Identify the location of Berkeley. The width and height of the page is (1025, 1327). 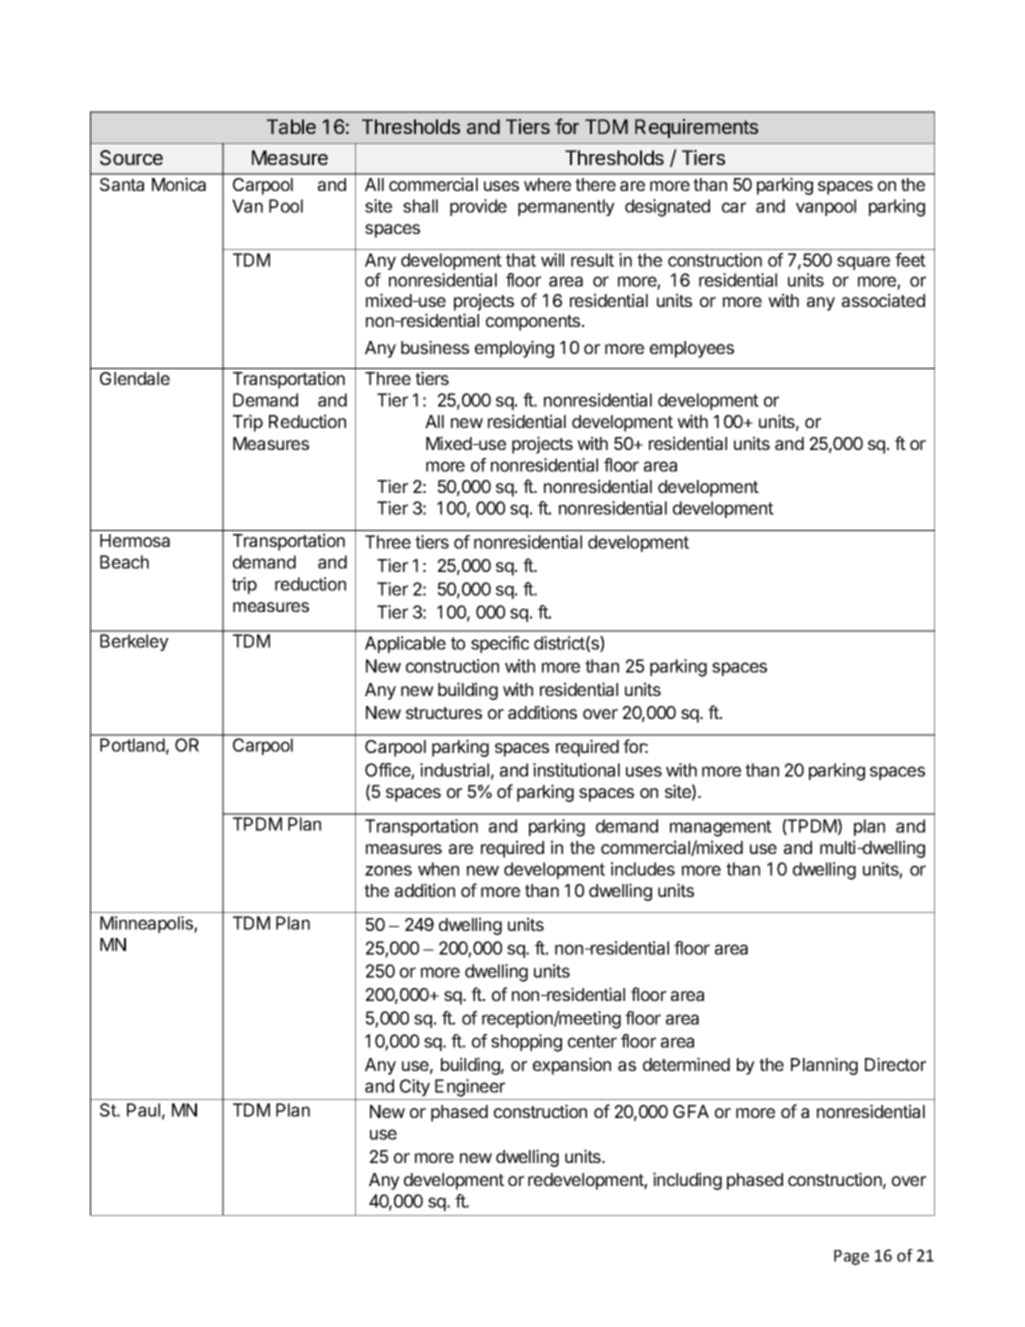
(134, 642).
